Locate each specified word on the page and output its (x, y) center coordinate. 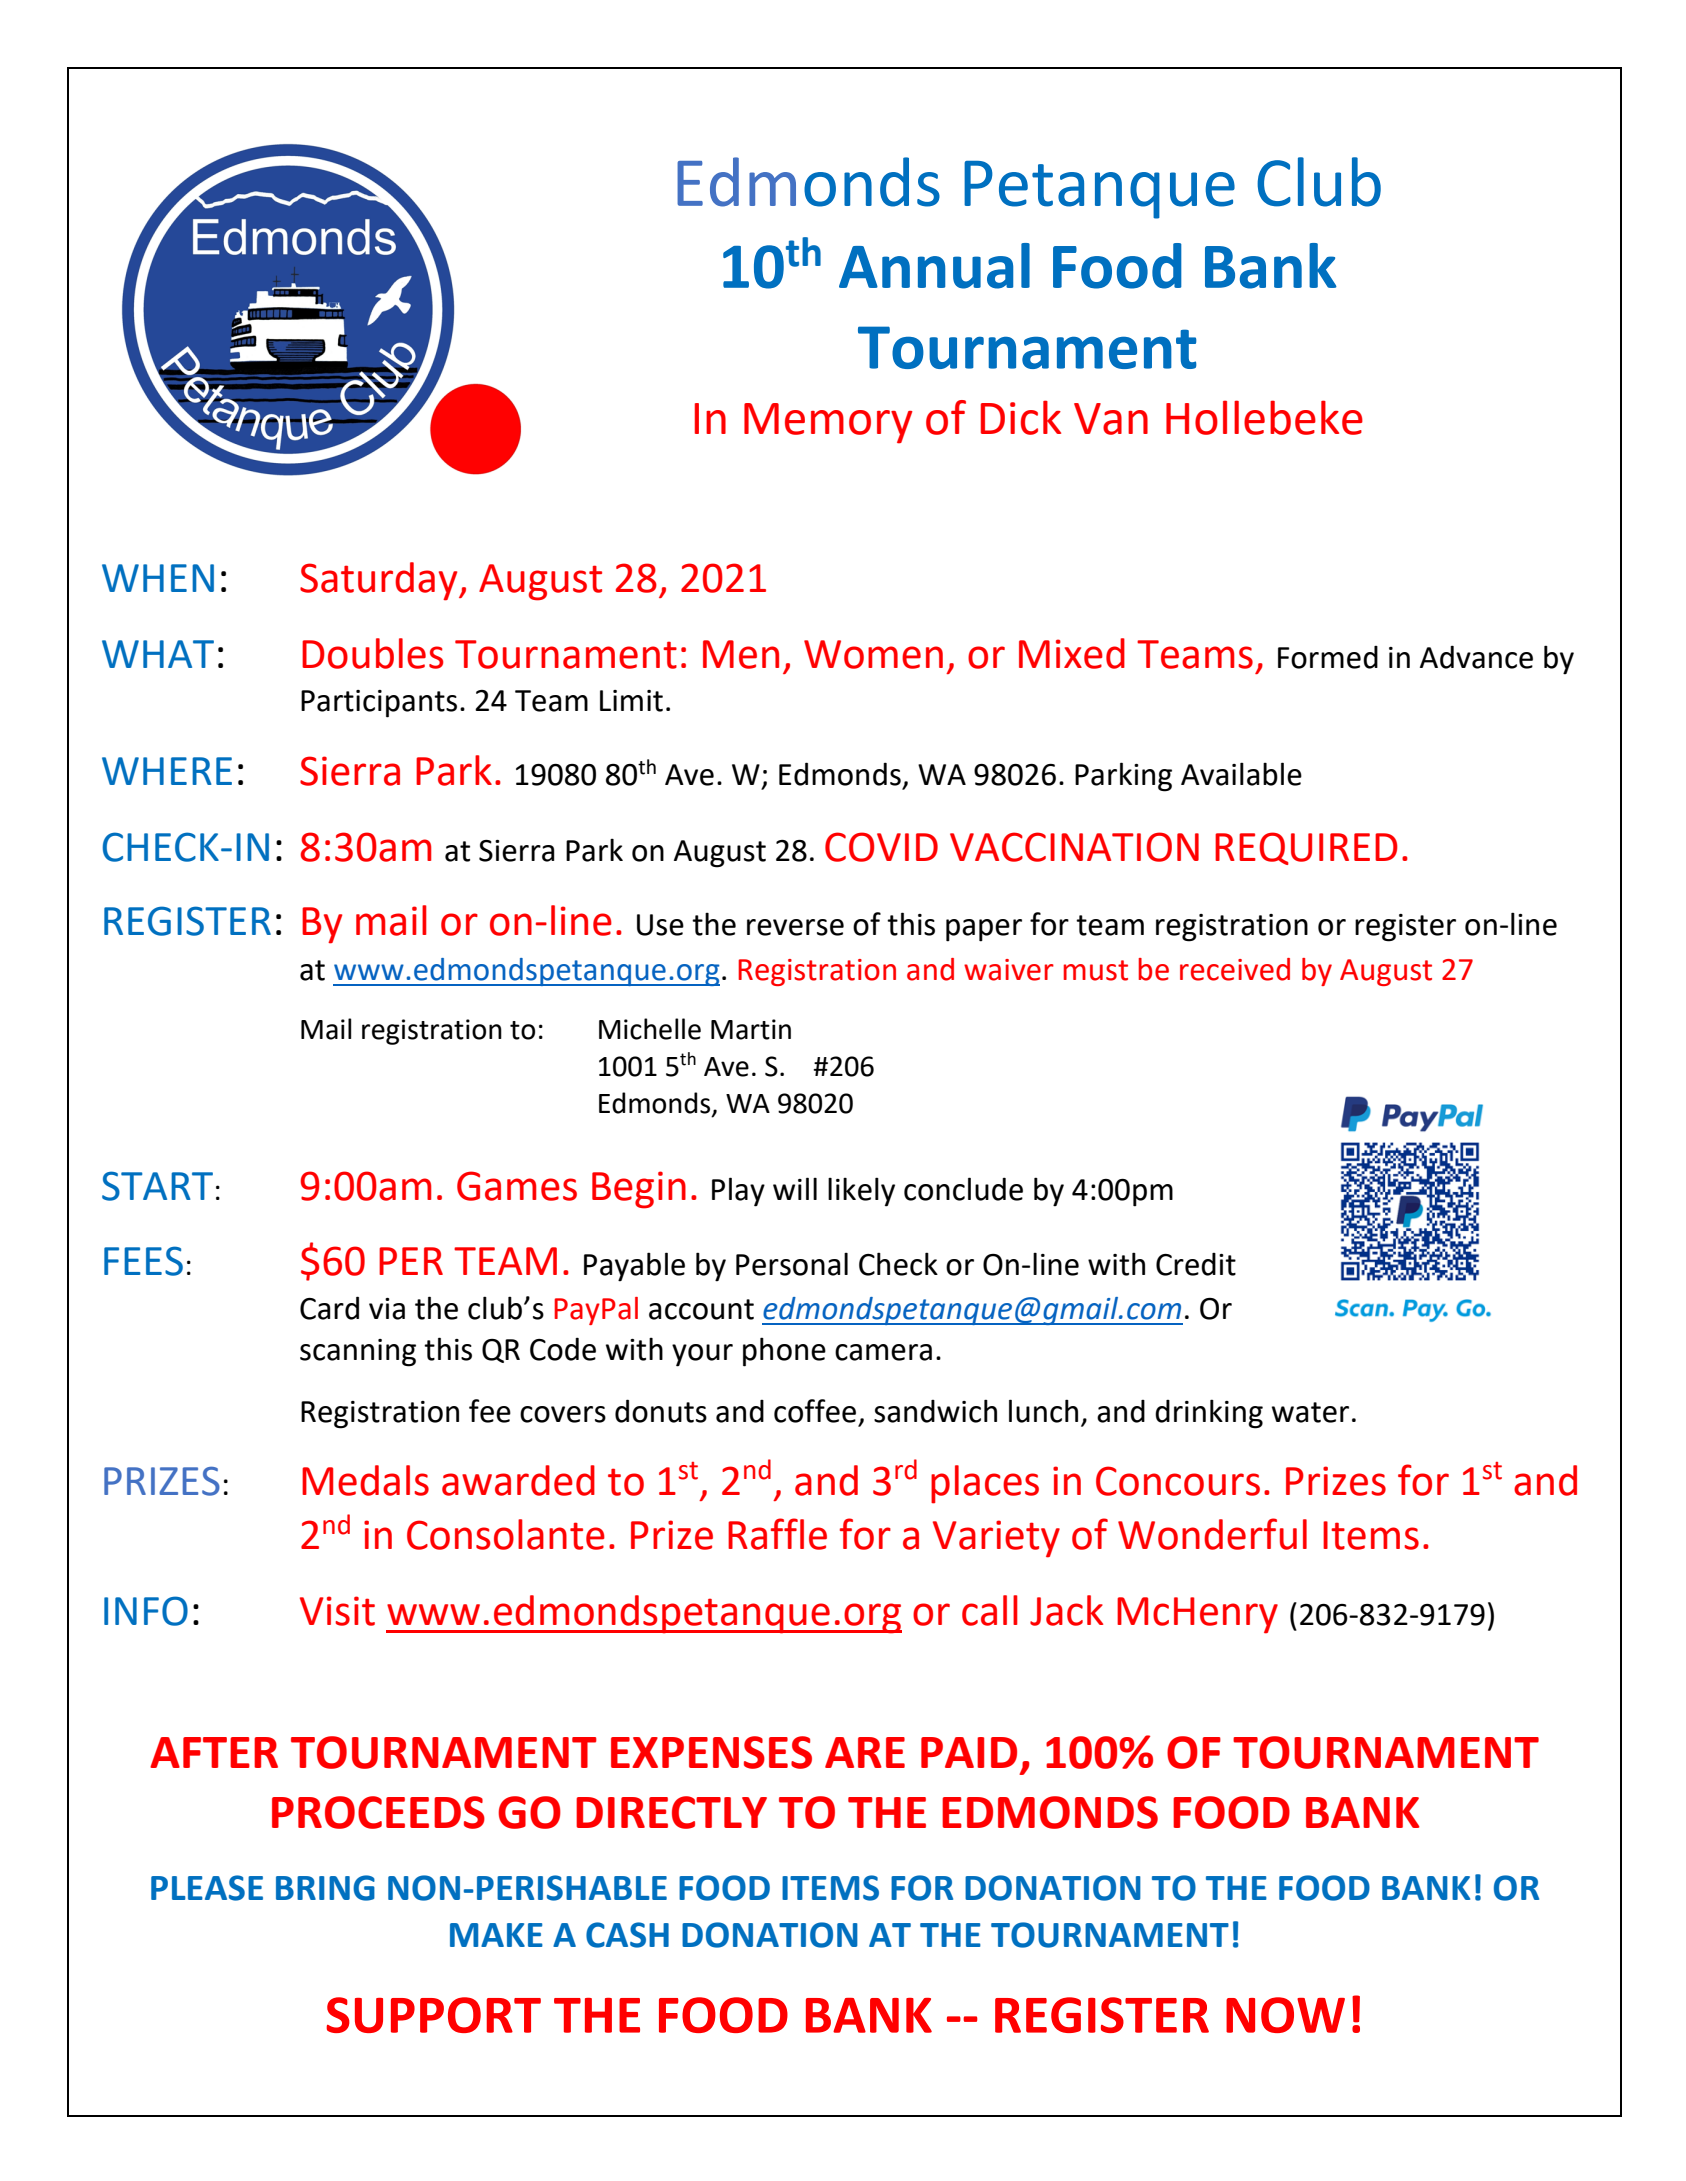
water (1310, 1412)
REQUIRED (1306, 848)
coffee (815, 1411)
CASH (627, 1935)
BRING (325, 1888)
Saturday (380, 581)
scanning (358, 1353)
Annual (934, 266)
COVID (881, 847)
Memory (828, 423)
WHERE (167, 771)
